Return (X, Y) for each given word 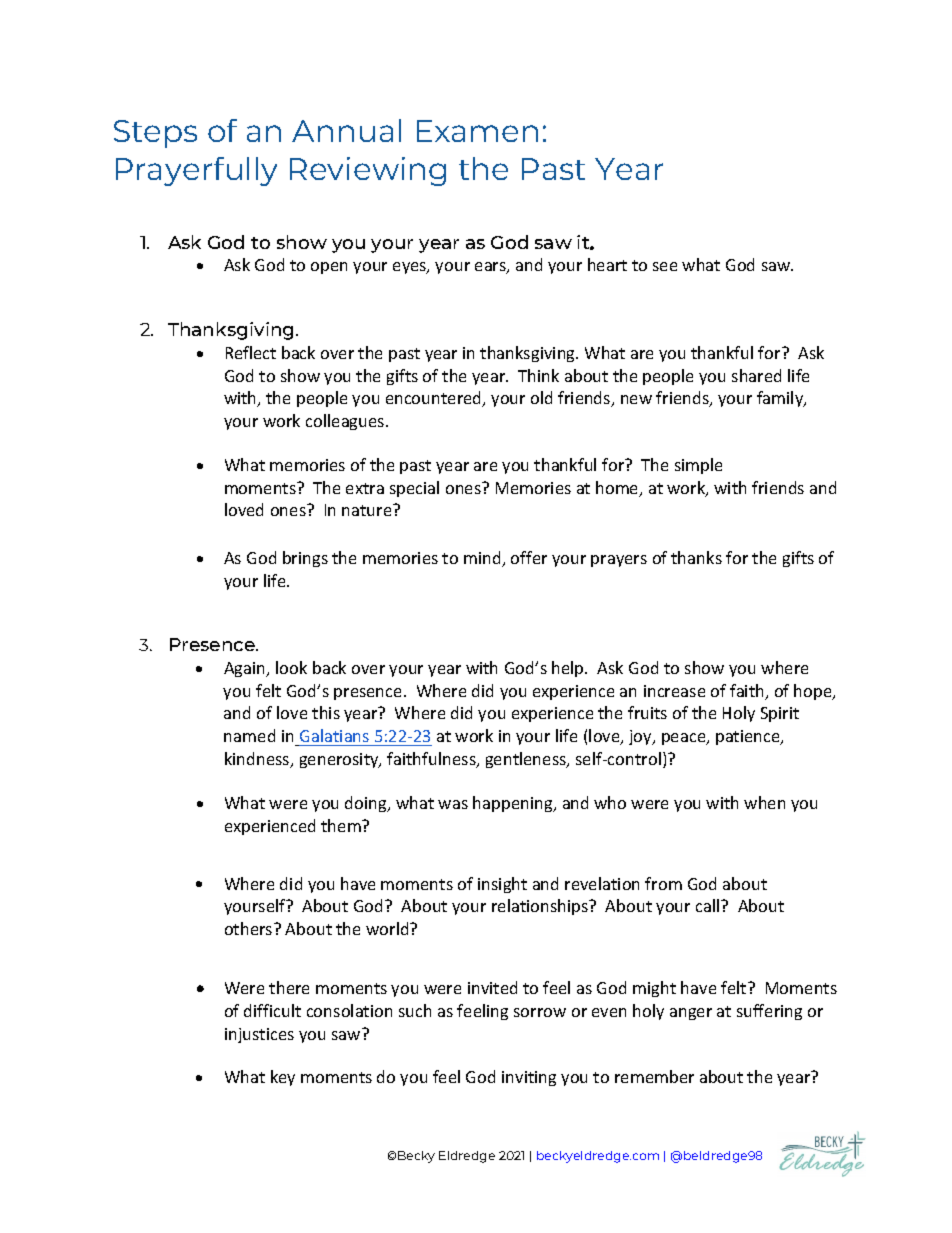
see (665, 266)
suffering (769, 1012)
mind (483, 559)
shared (756, 375)
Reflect (251, 352)
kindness (258, 760)
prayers (619, 561)
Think (538, 375)
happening (514, 804)
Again (246, 669)
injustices (259, 1035)
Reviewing (368, 171)
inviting (529, 1078)
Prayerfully (196, 171)
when (764, 802)
